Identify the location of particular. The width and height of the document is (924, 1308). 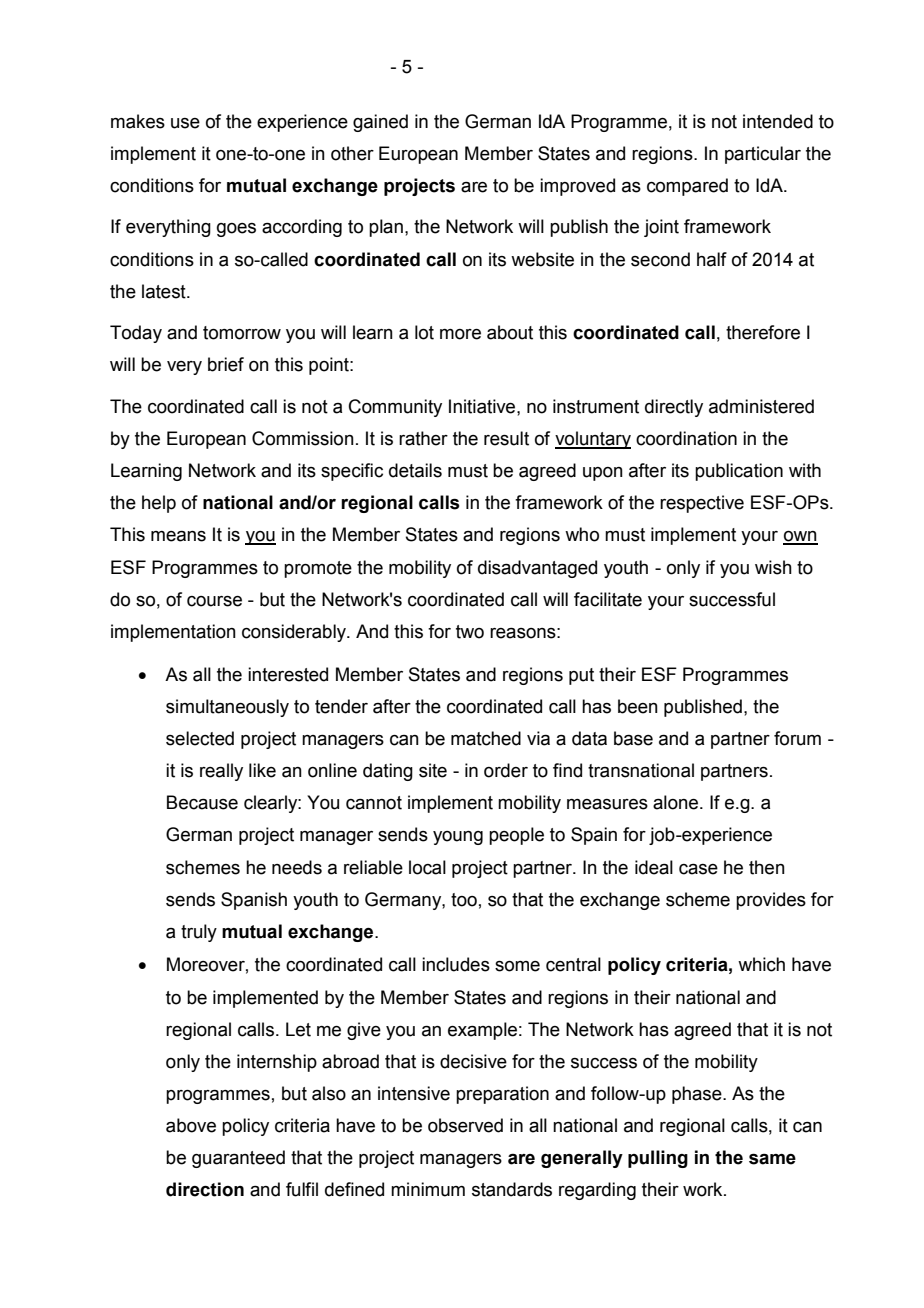
(763, 155).
